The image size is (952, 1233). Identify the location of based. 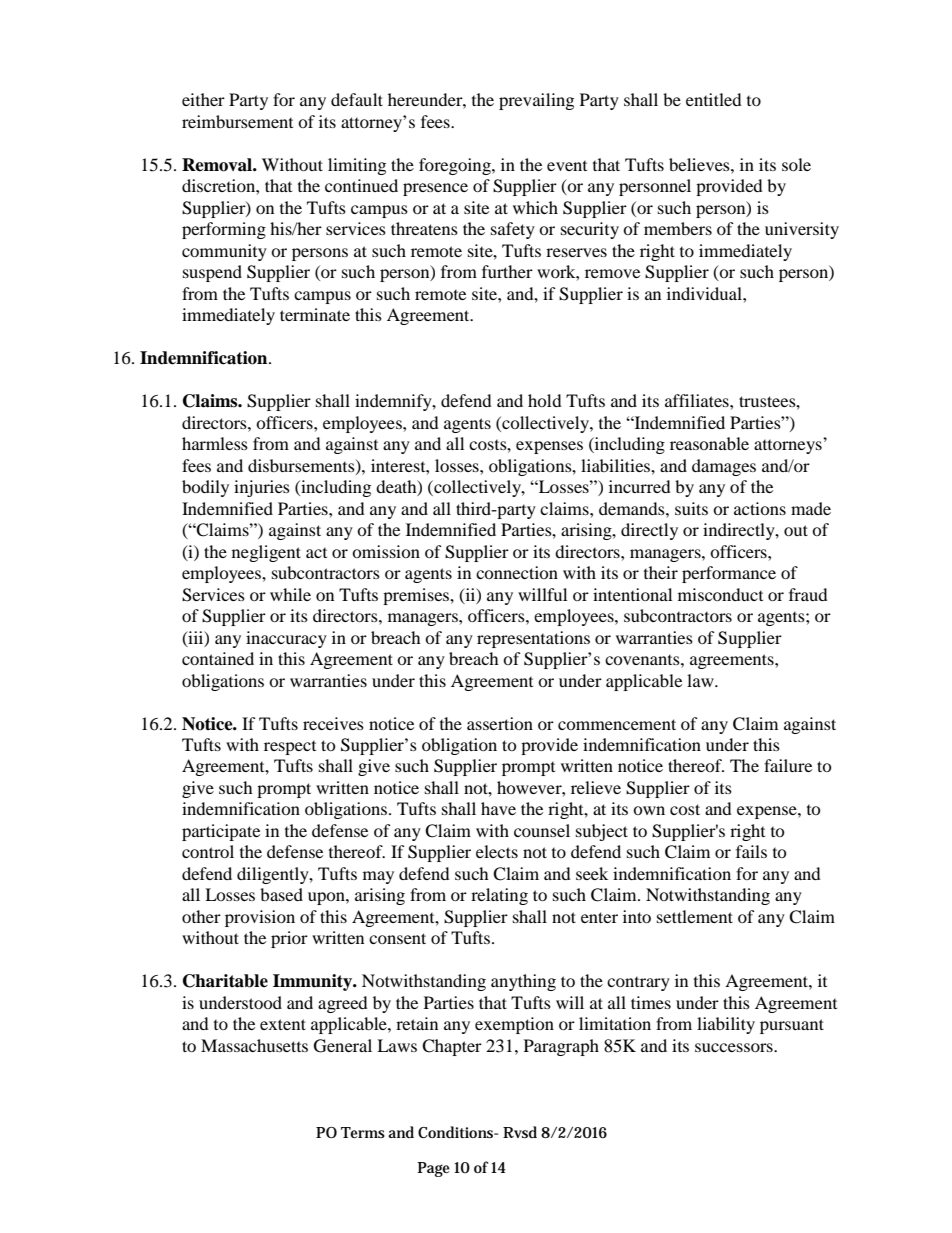
(281, 894).
